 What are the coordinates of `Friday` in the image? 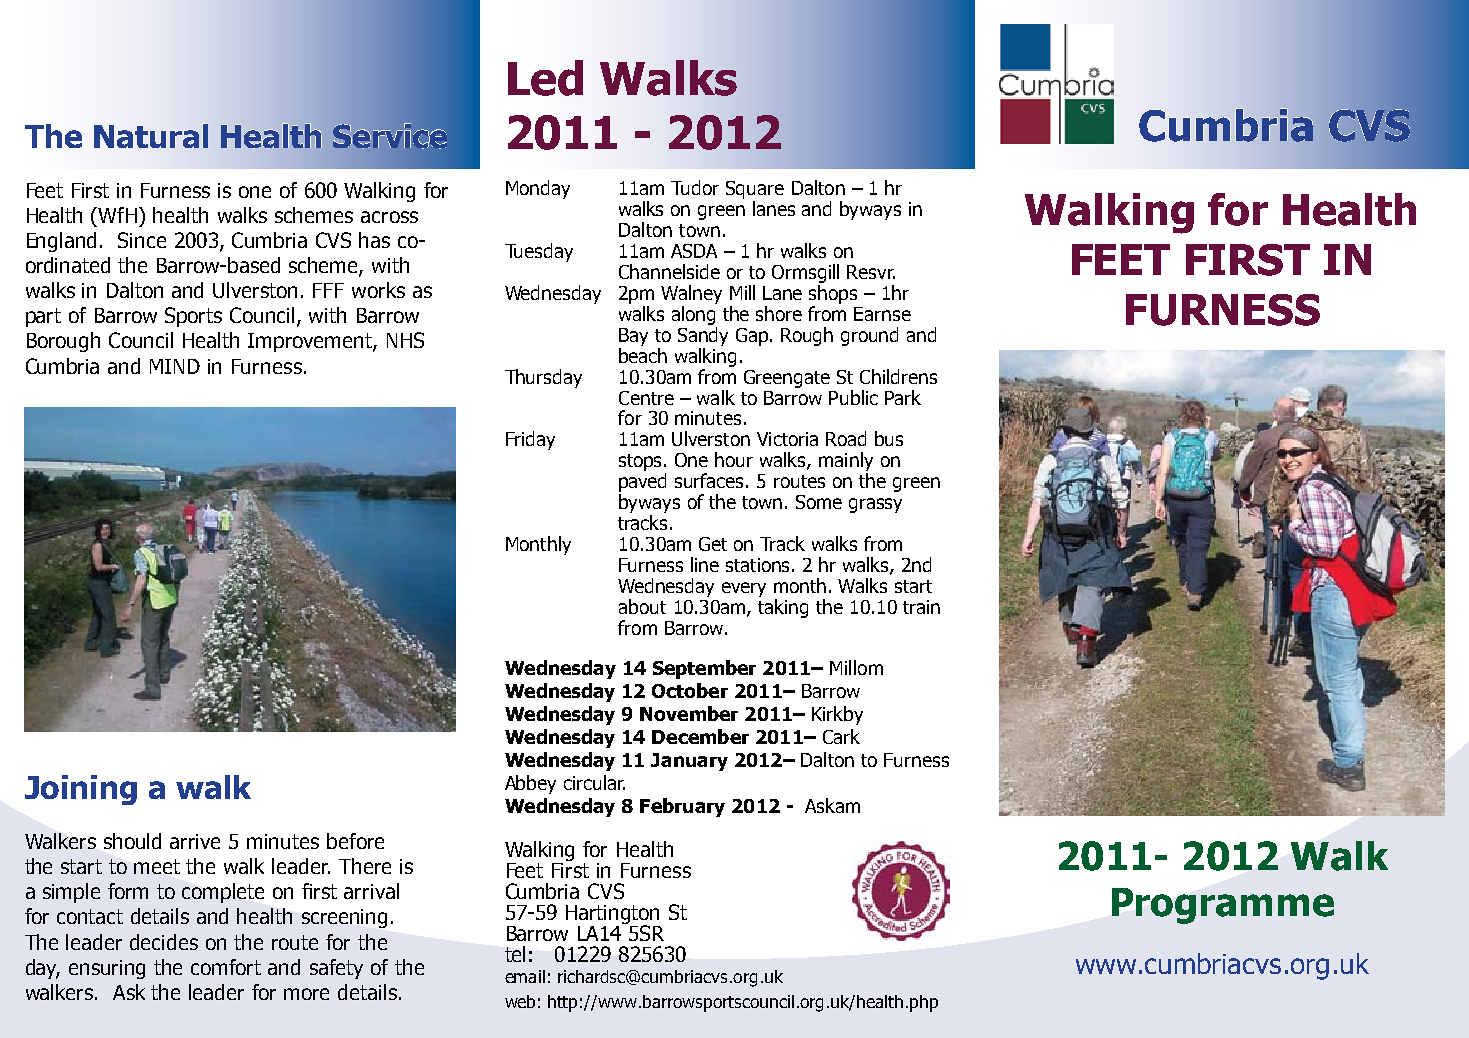 It's located at (530, 440).
